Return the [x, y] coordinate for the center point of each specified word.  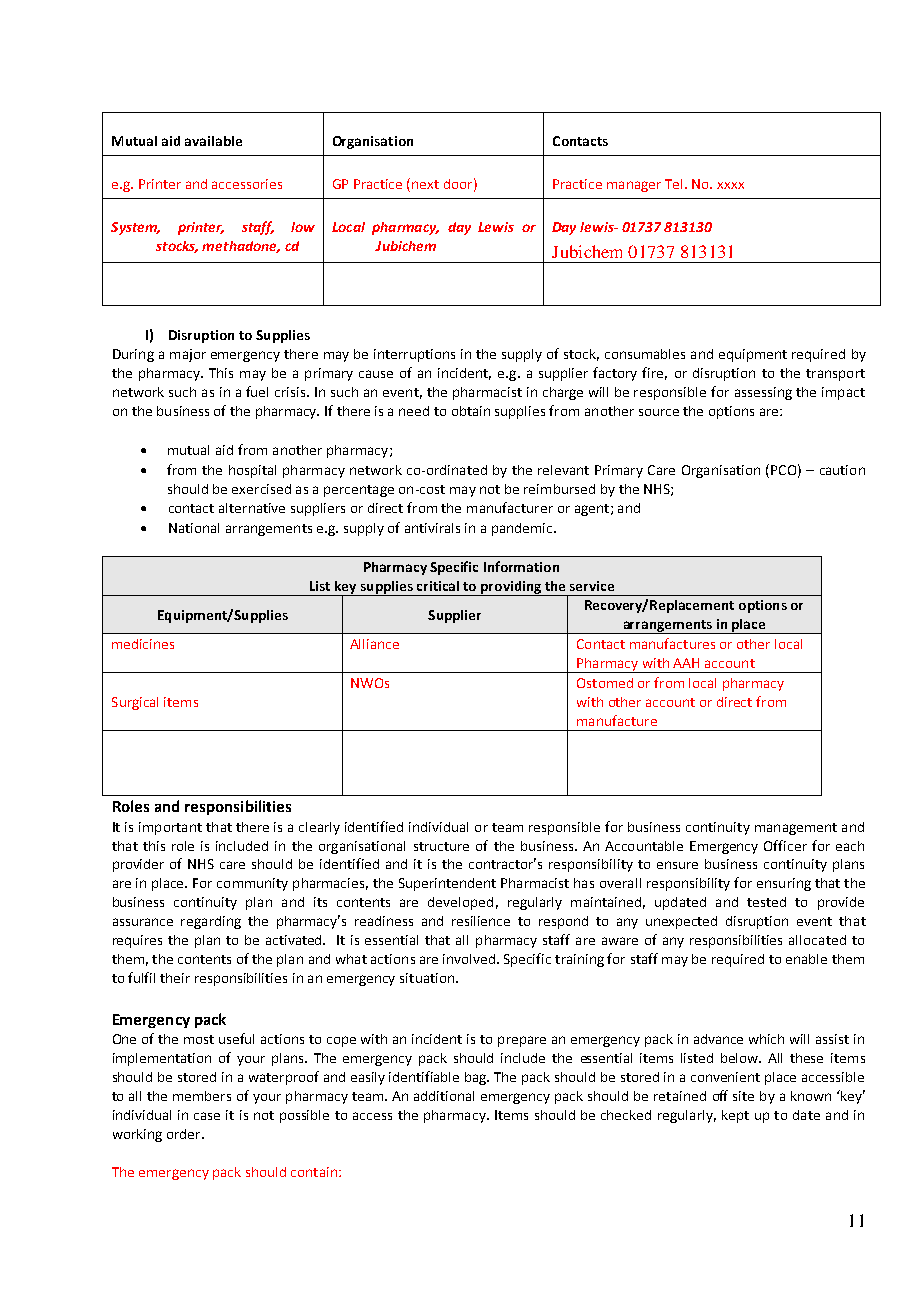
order [185, 1134]
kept [735, 1116]
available [213, 141]
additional [444, 1096]
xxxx [730, 185]
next [425, 184]
